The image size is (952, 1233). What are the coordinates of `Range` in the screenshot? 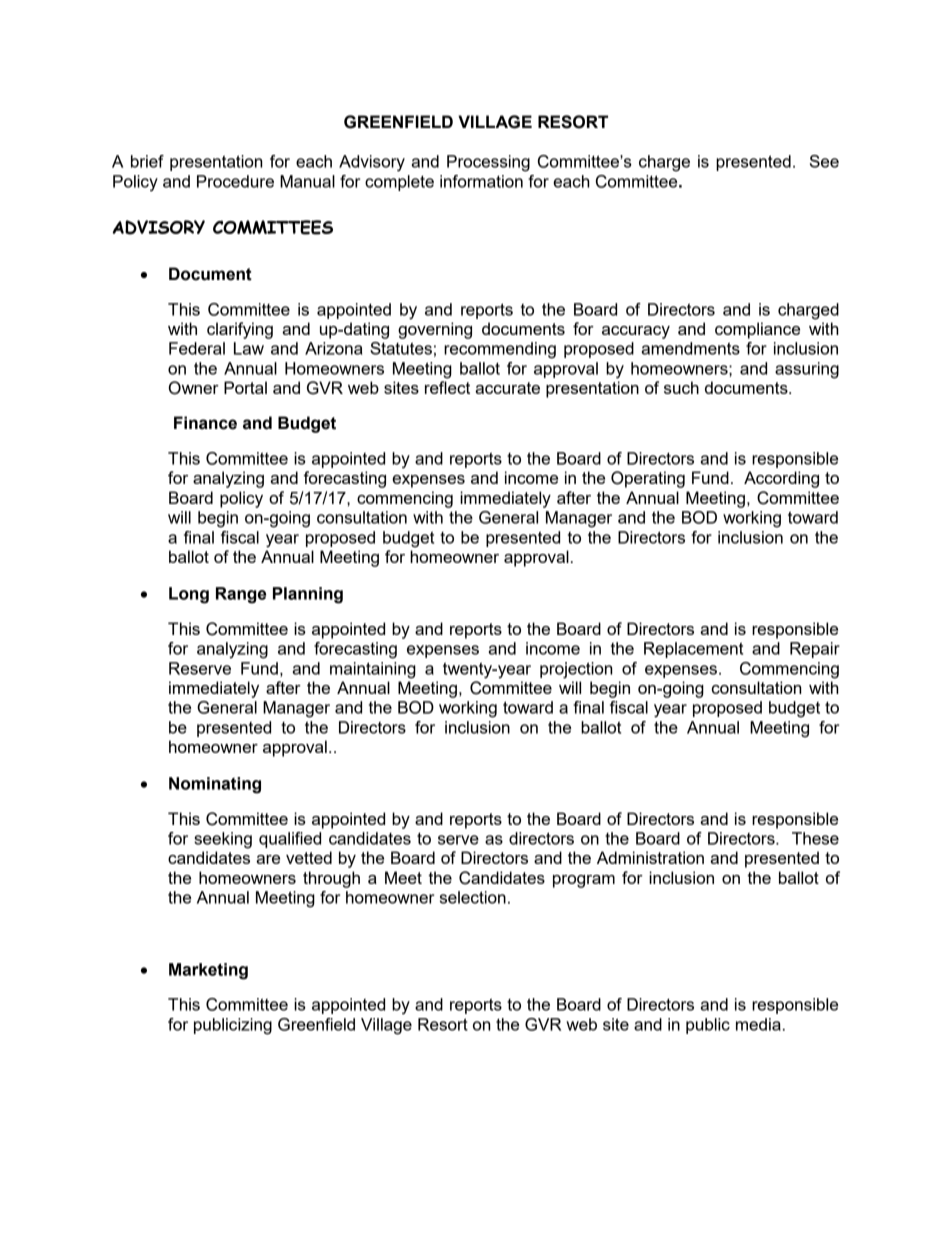 It's located at (241, 595).
